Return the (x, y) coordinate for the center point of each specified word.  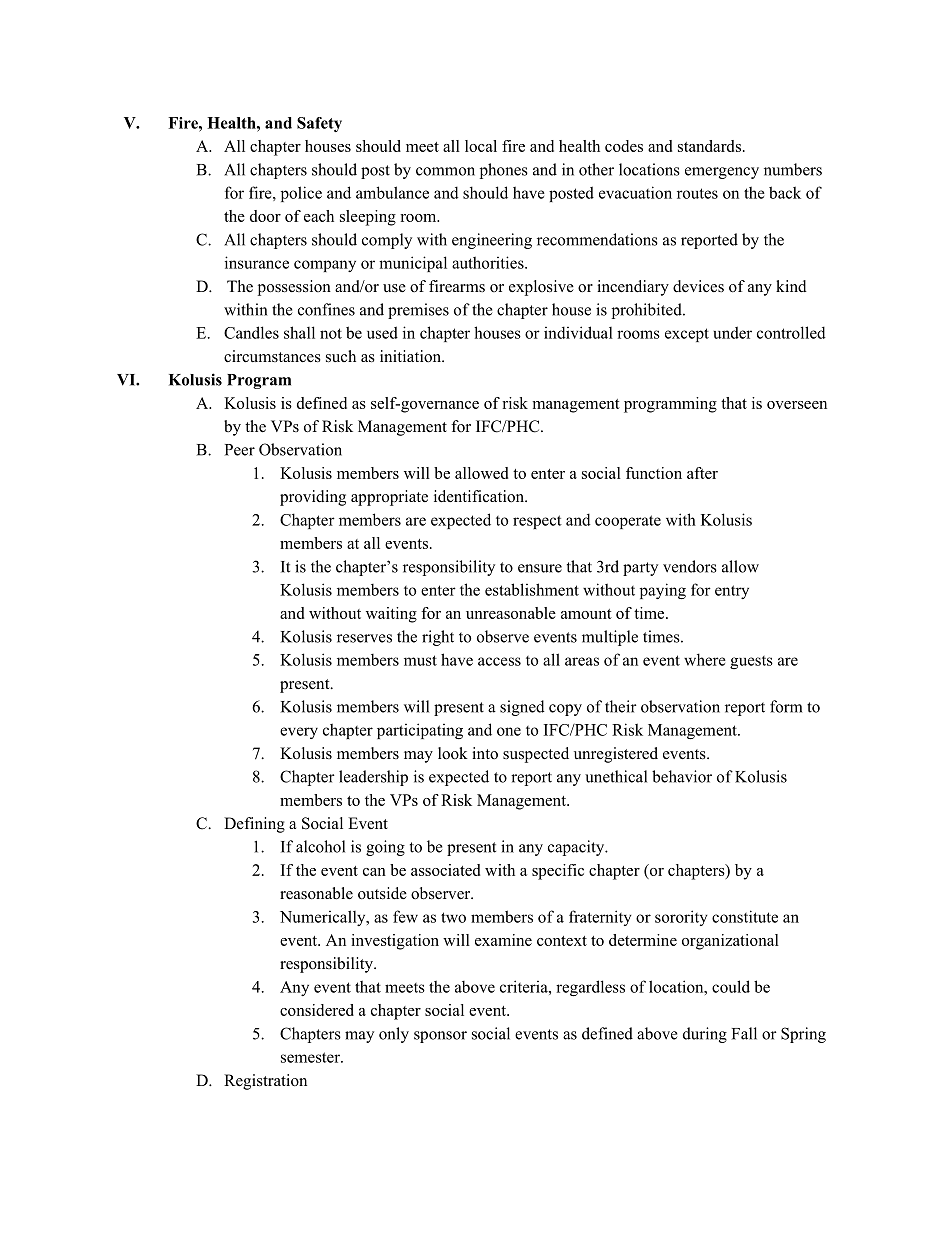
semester (311, 1057)
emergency (722, 173)
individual (578, 332)
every (299, 733)
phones (504, 171)
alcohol (320, 846)
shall (299, 332)
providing (313, 498)
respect (537, 522)
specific (558, 872)
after (702, 473)
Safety (319, 124)
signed (522, 708)
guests (751, 662)
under (732, 332)
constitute (745, 916)
